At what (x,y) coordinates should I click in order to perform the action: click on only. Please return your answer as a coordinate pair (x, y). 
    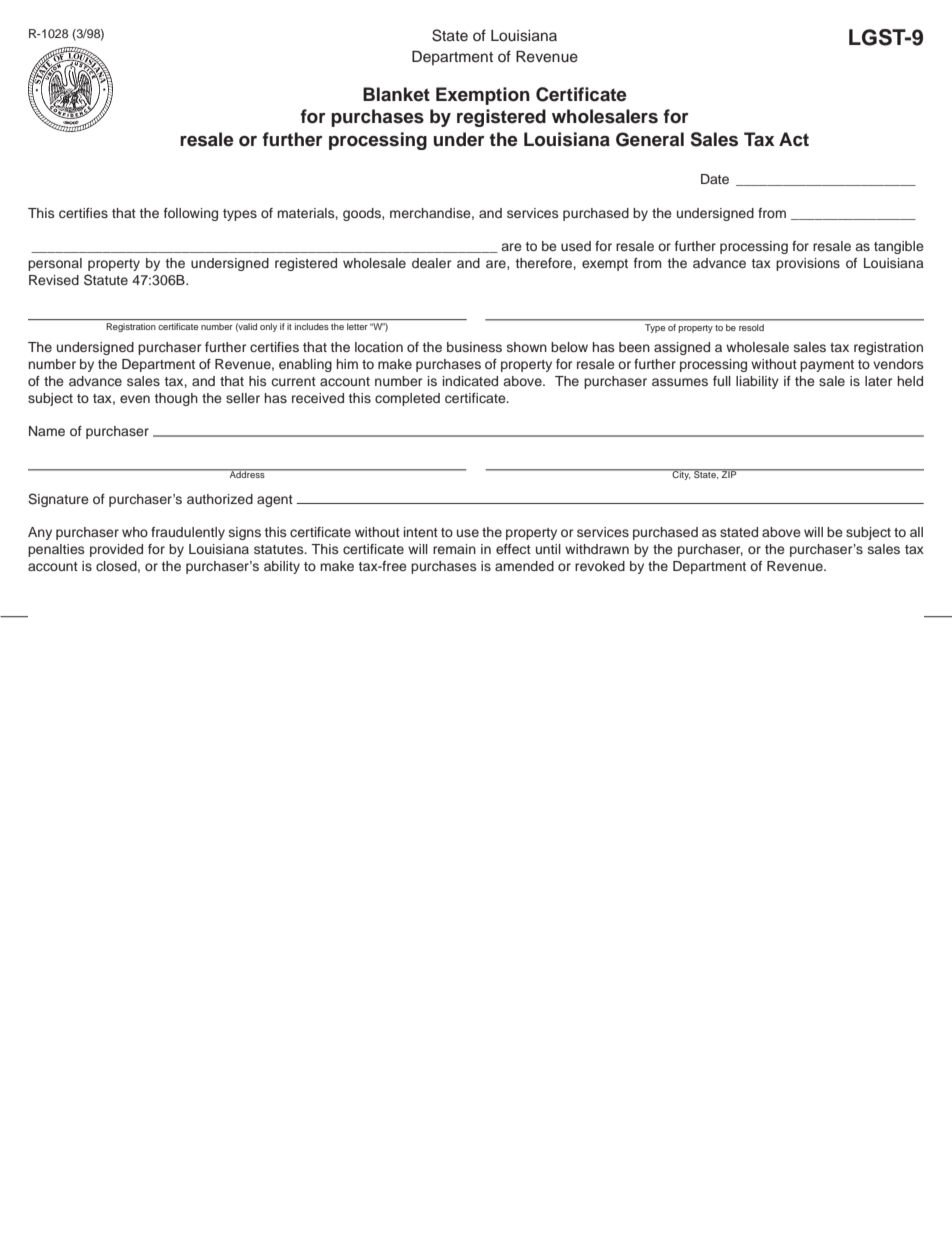
    Looking at the image, I should click on (268, 327).
